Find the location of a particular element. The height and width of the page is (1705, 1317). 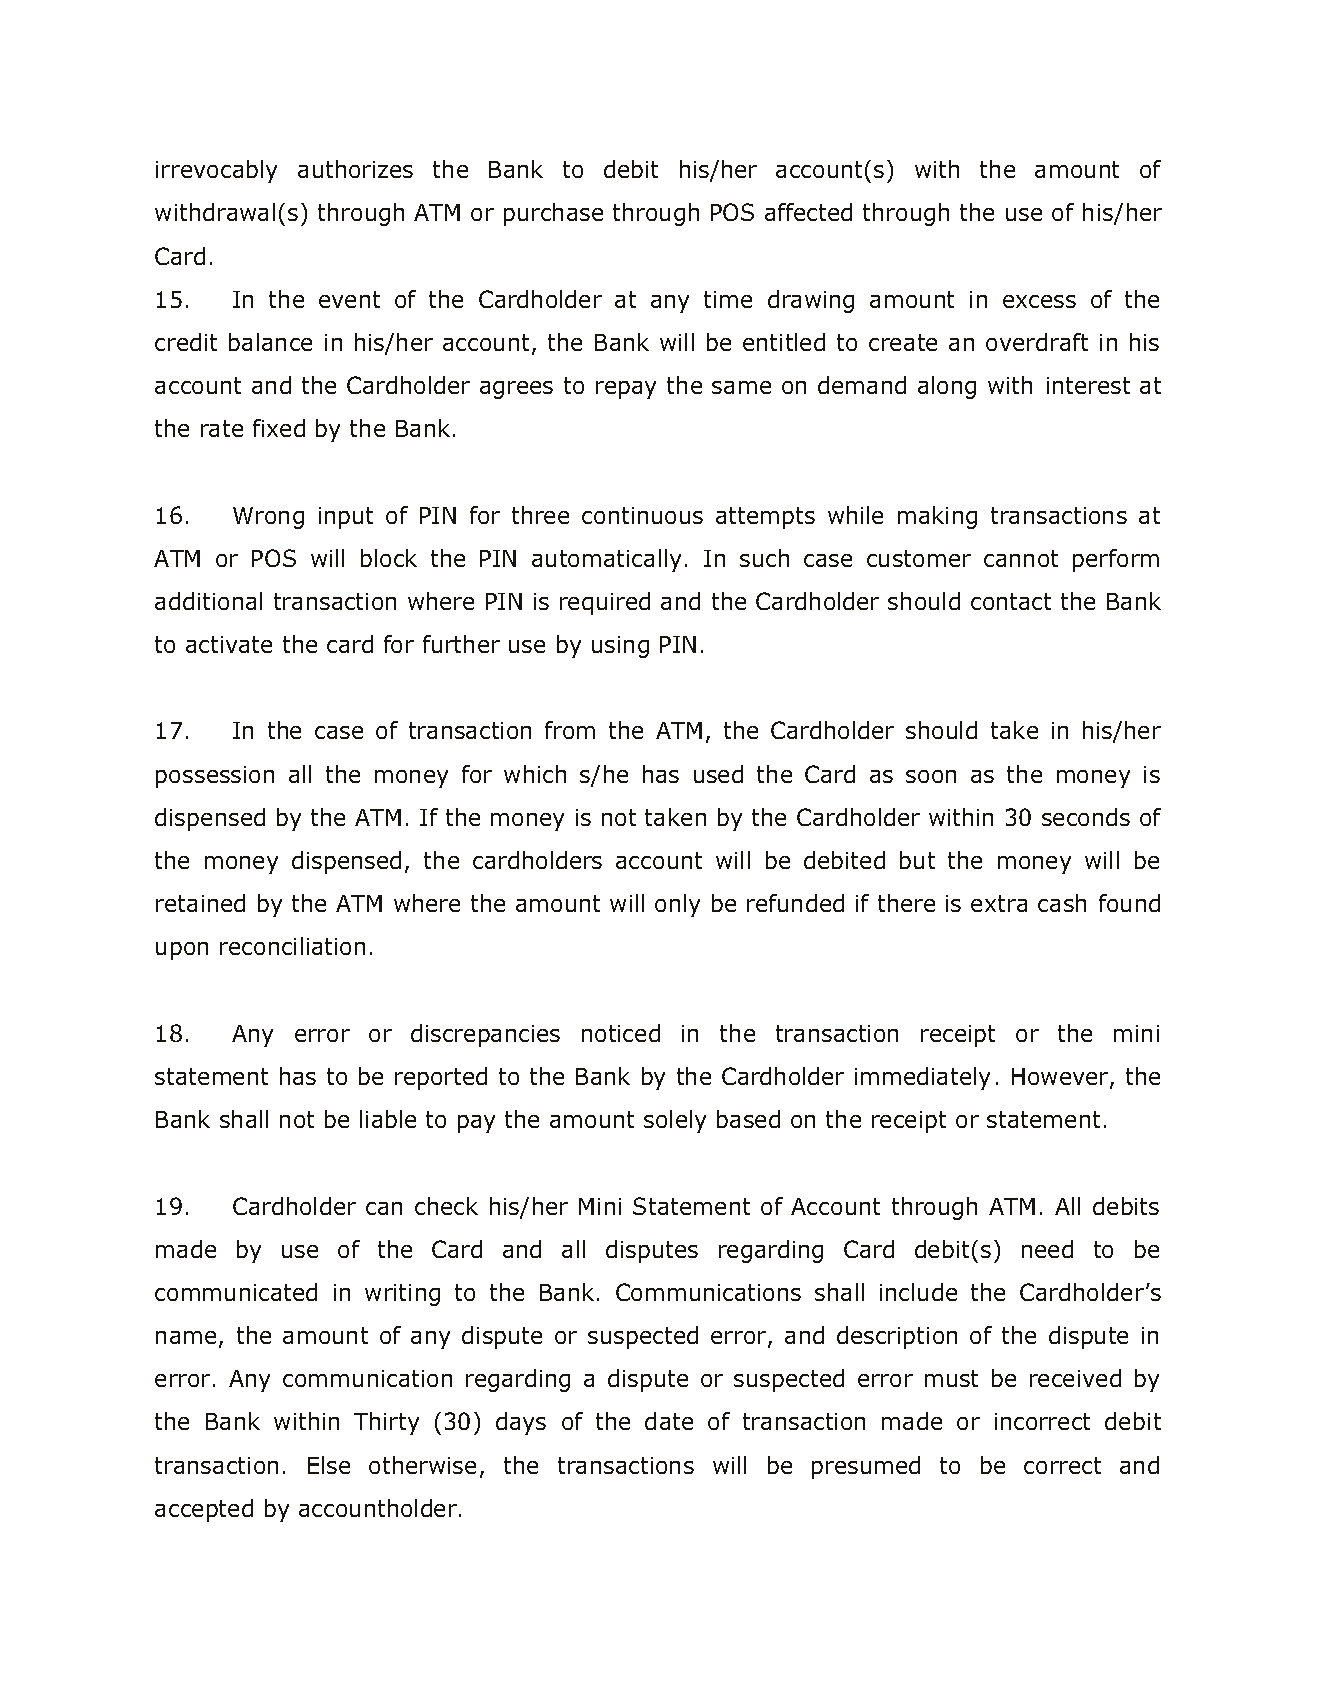

authorizes is located at coordinates (355, 169).
